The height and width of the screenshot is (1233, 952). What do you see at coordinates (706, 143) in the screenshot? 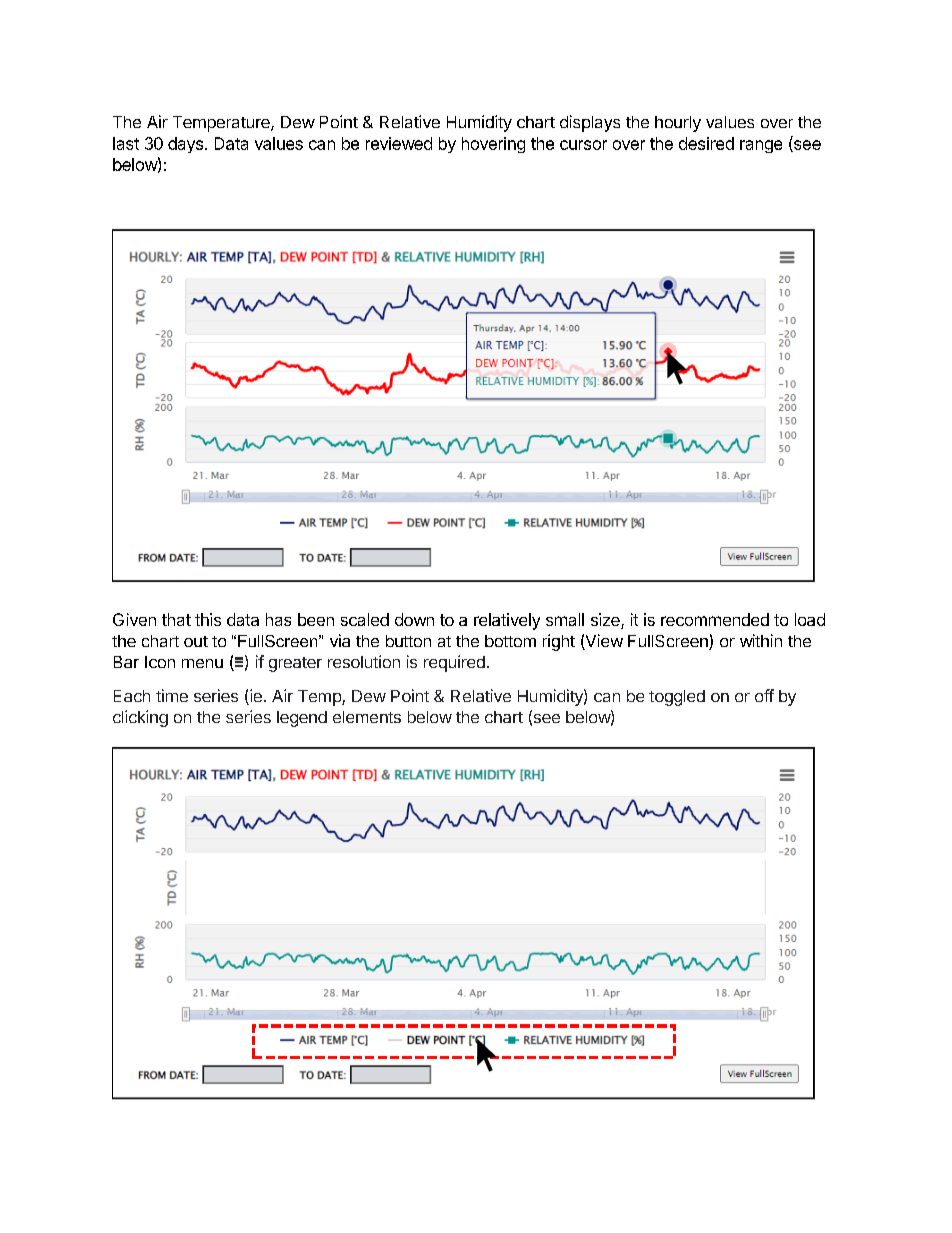
I see `desired` at bounding box center [706, 143].
